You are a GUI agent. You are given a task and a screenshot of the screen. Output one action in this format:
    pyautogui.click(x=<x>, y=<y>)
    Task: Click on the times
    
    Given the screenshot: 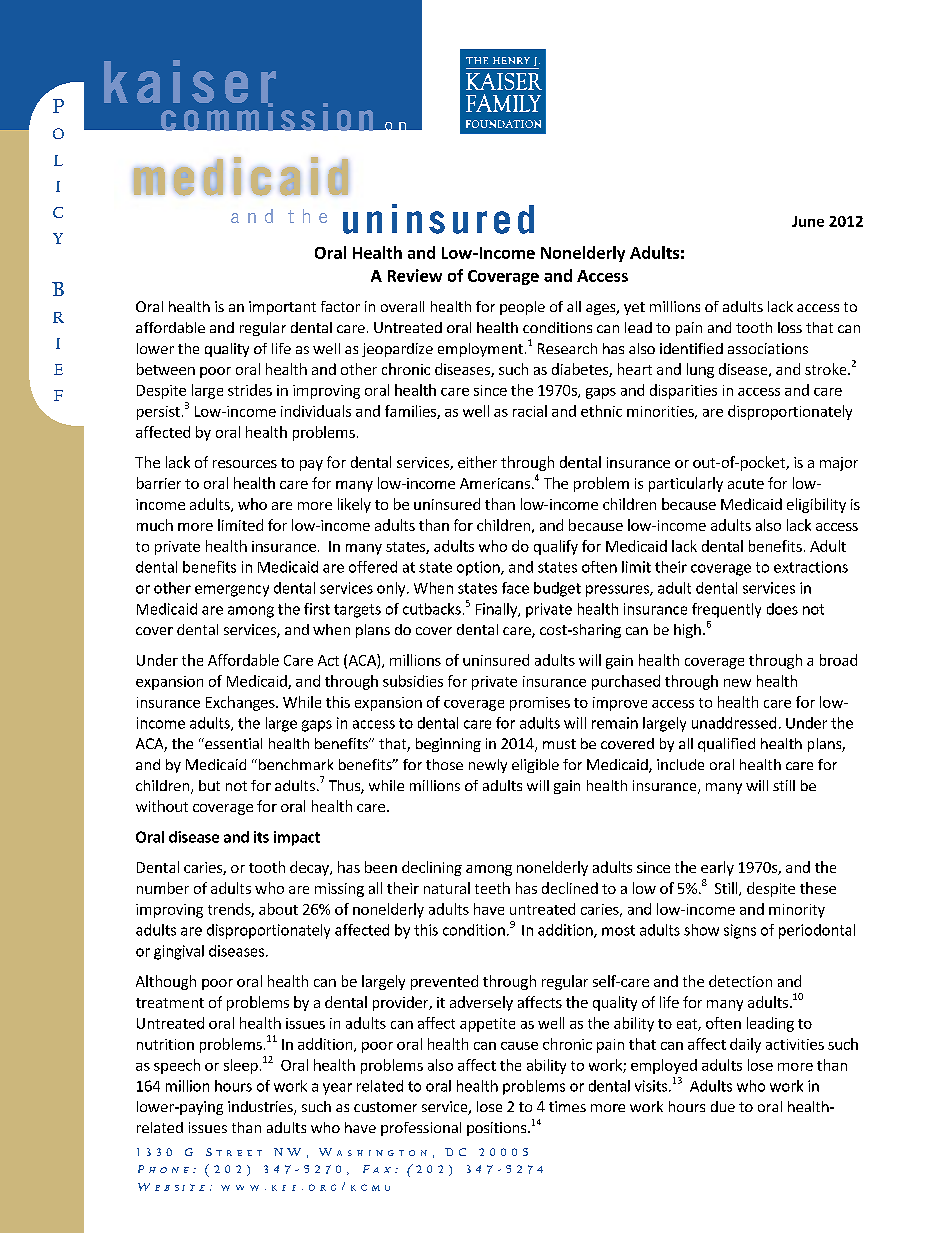 What is the action you would take?
    pyautogui.click(x=567, y=1106)
